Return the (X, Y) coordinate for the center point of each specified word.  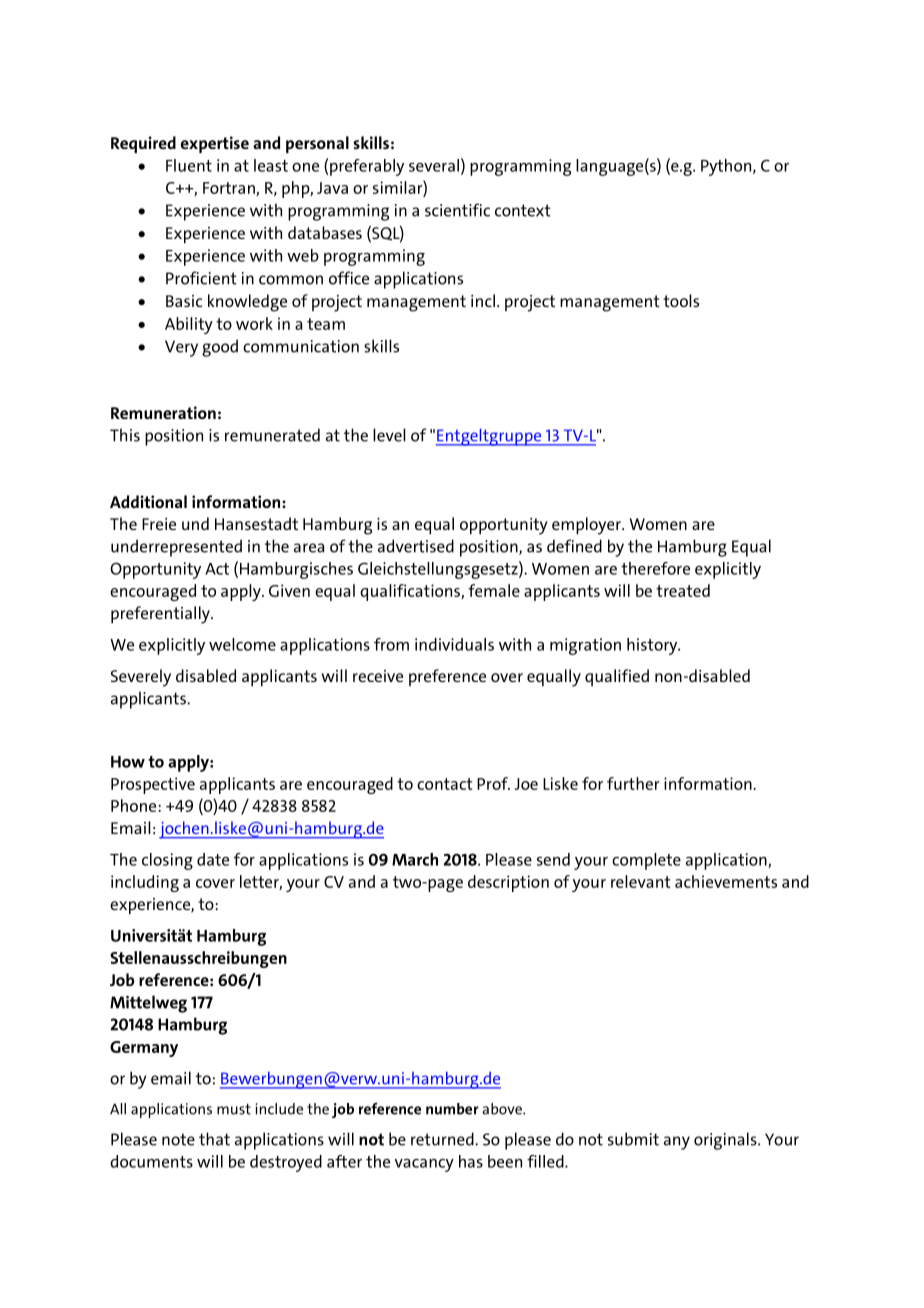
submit (633, 1139)
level (389, 435)
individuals (454, 644)
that (214, 1139)
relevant (640, 881)
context (523, 210)
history (653, 646)
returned (443, 1139)
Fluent (189, 165)
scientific (457, 210)
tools (681, 300)
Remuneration (163, 412)
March (415, 859)
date (213, 859)
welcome (242, 644)
